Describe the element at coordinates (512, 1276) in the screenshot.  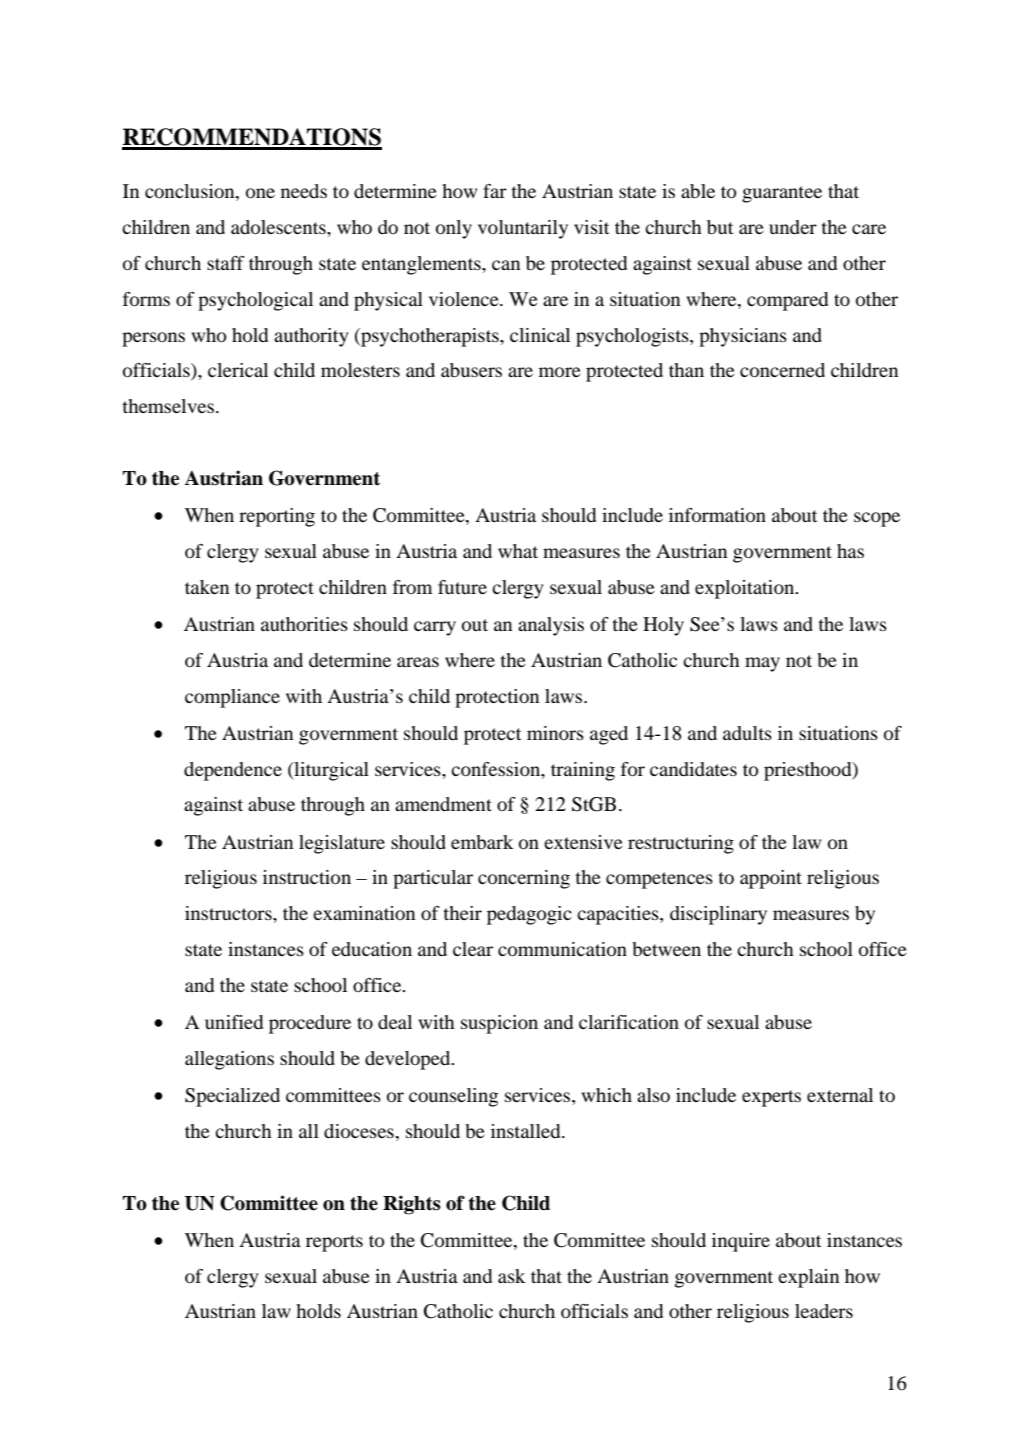
I see `ask` at that location.
